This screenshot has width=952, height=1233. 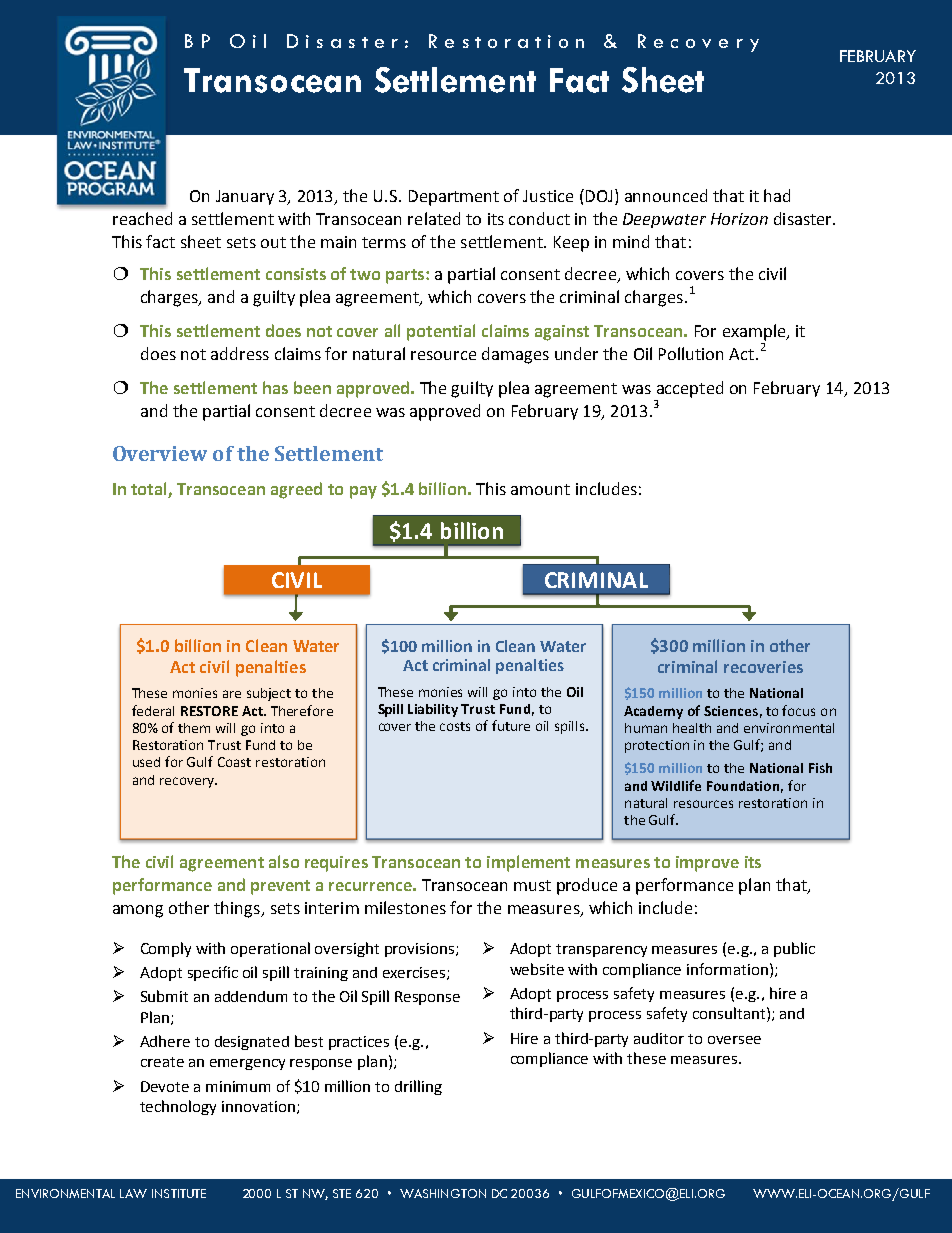 What do you see at coordinates (798, 710) in the screenshot?
I see `focus` at bounding box center [798, 710].
